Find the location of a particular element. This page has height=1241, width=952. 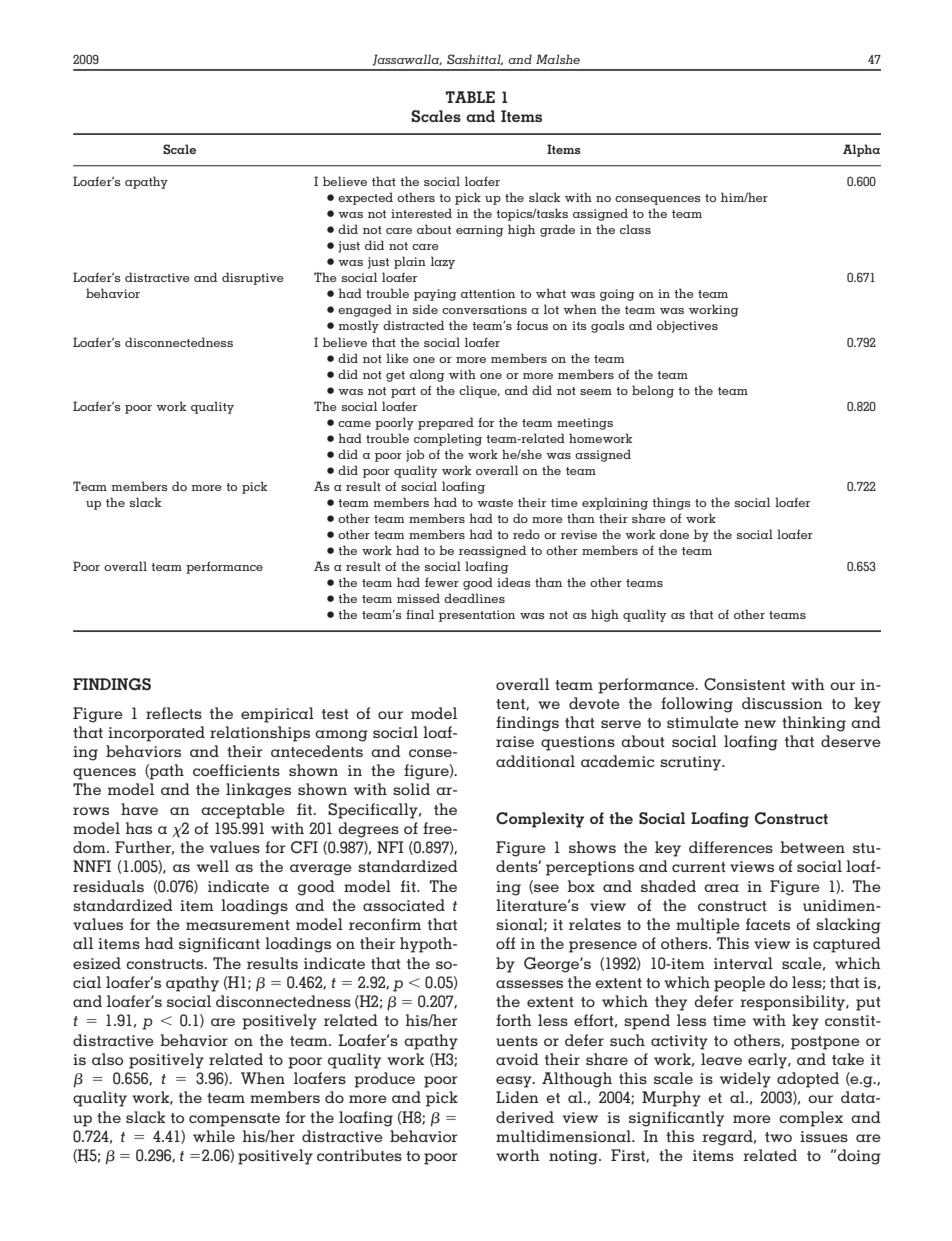

discussion is located at coordinates (782, 703).
